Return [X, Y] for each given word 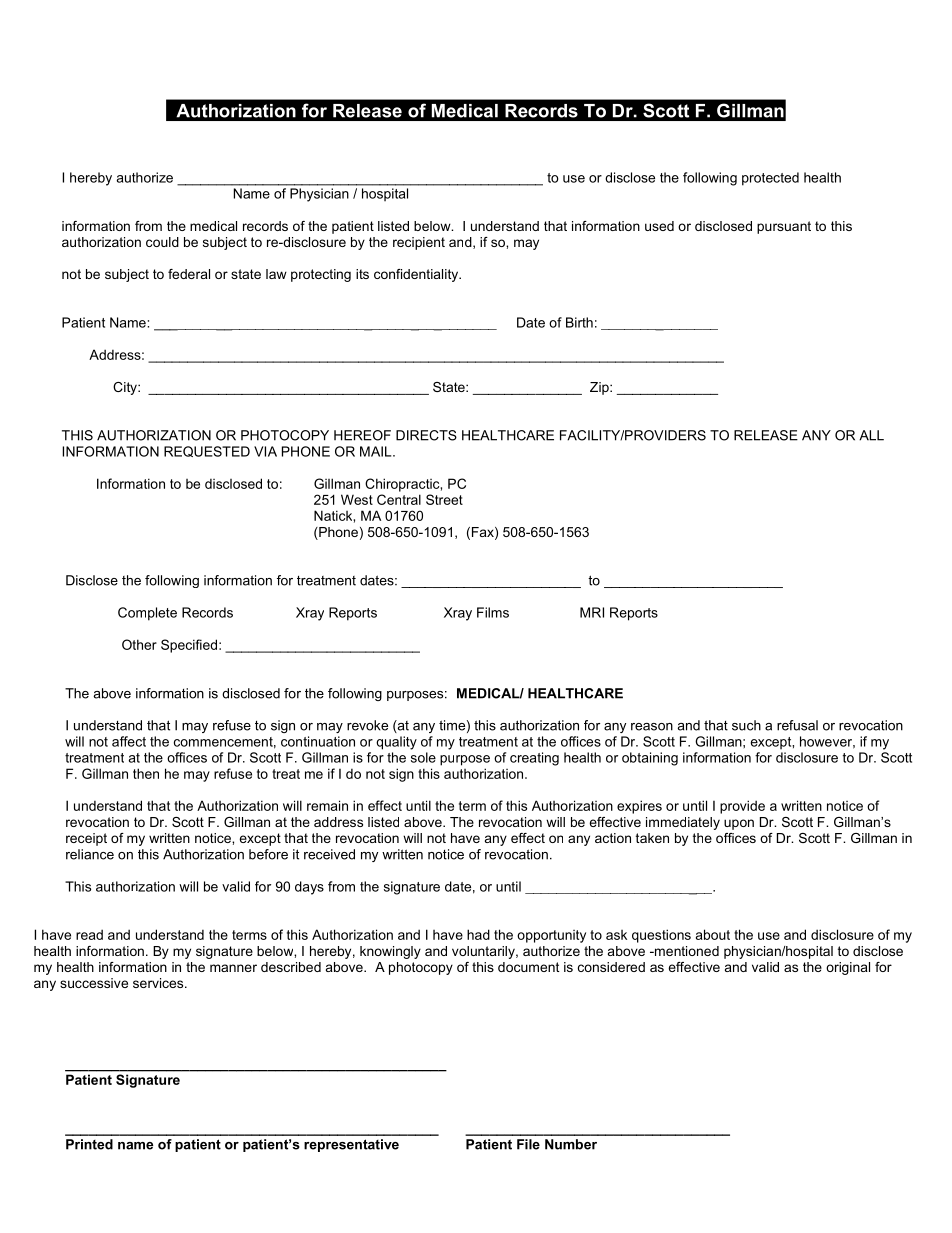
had [478, 934]
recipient [419, 243]
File [528, 1144]
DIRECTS [426, 435]
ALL [871, 435]
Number [571, 1144]
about [713, 934]
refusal [797, 725]
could [162, 242]
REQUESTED [207, 451]
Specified [189, 646]
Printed [89, 1144]
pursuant [784, 227]
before [268, 854]
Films [493, 612]
